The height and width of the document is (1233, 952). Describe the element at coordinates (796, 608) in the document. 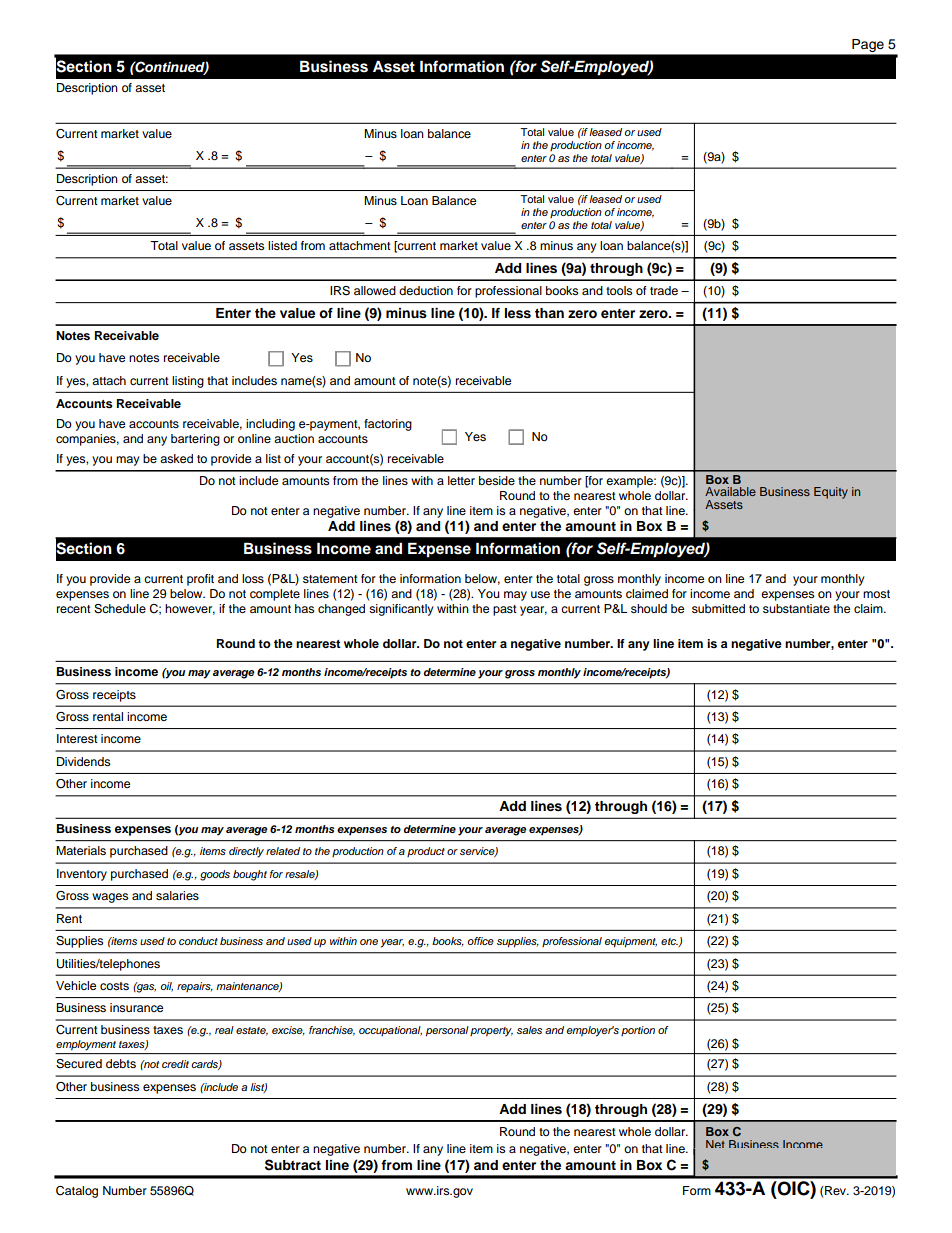

I see `substantiate` at that location.
